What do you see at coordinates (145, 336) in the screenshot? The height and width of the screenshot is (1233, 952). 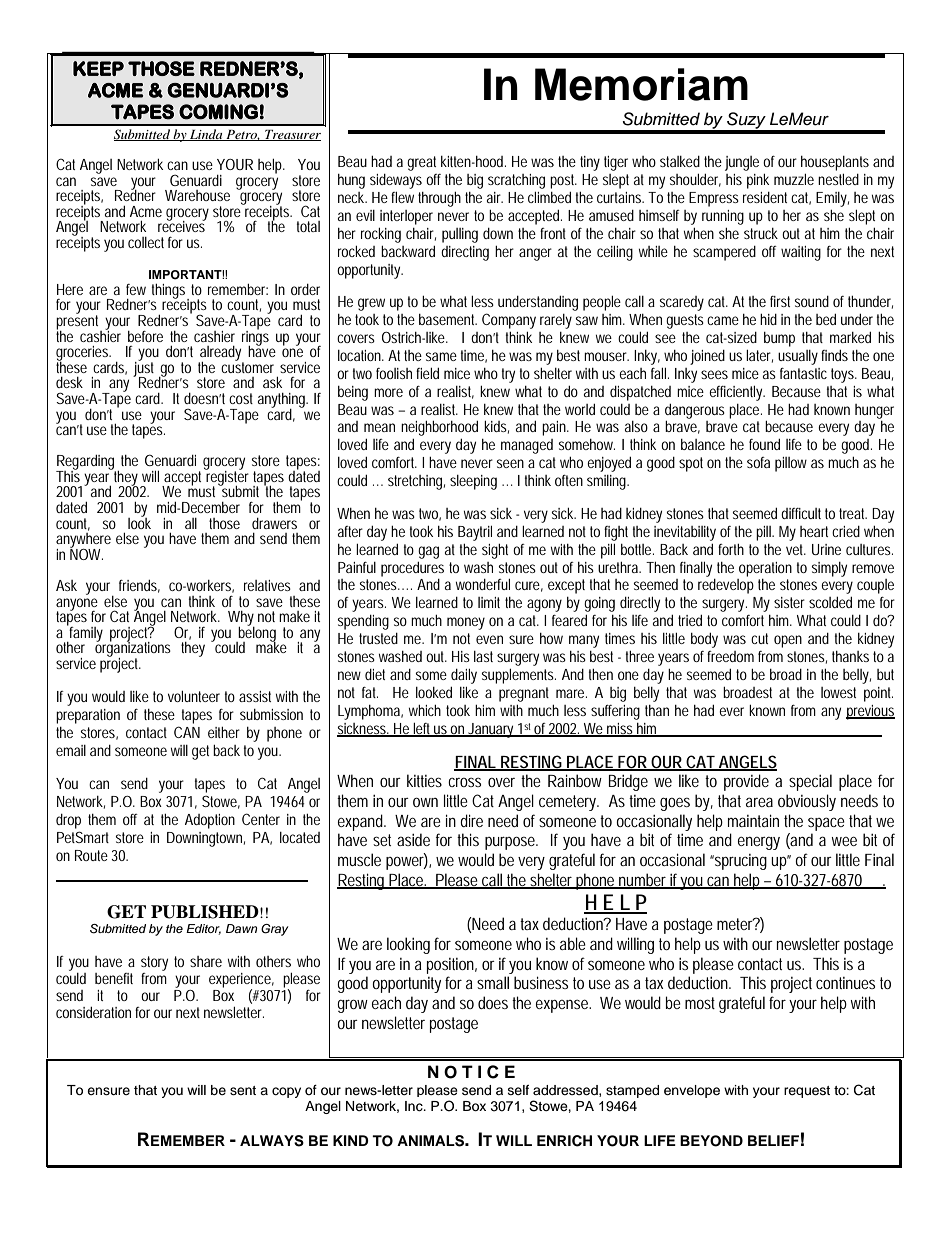 I see `before` at bounding box center [145, 336].
